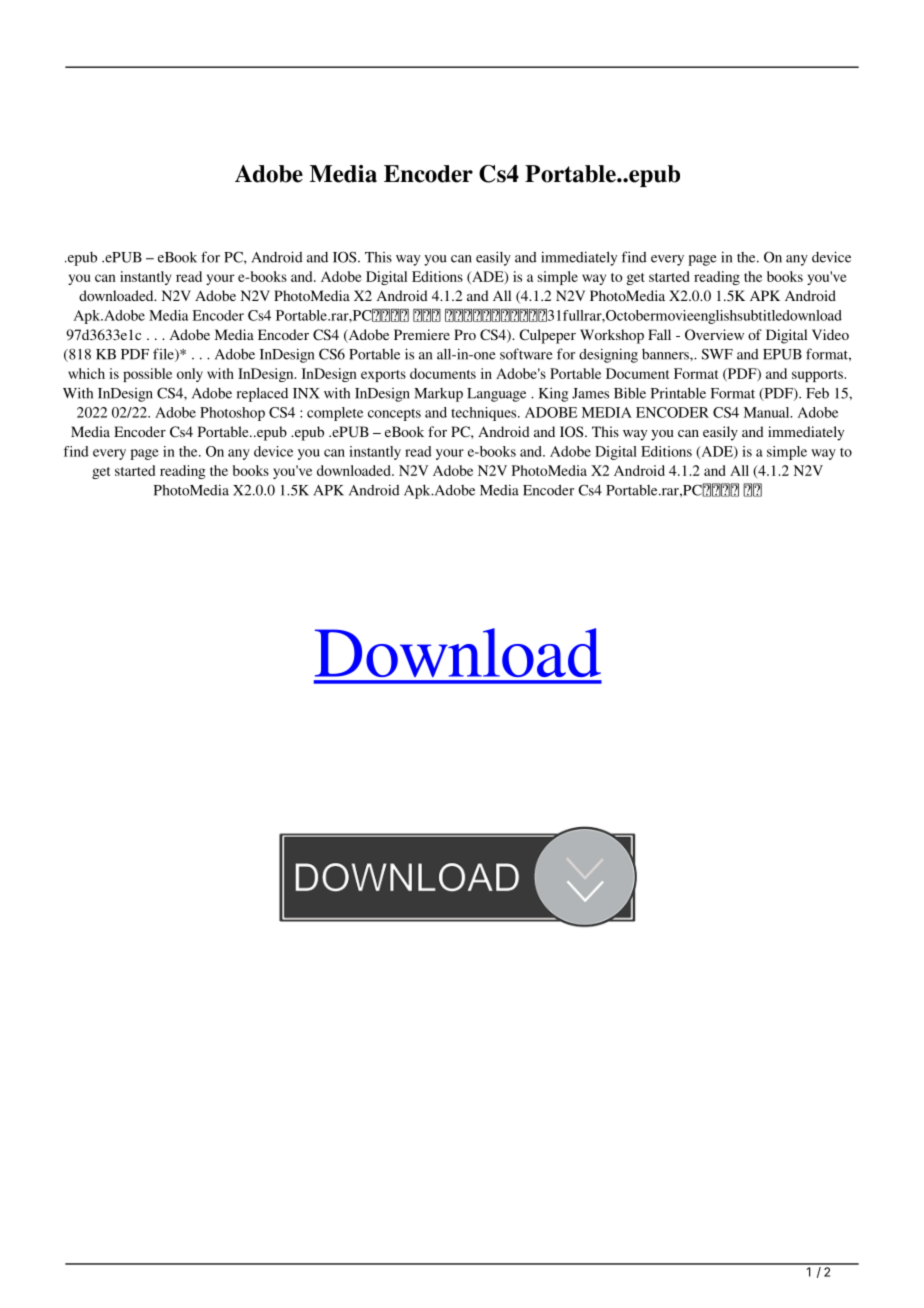 The image size is (924, 1308). I want to click on replaced, so click(262, 394).
